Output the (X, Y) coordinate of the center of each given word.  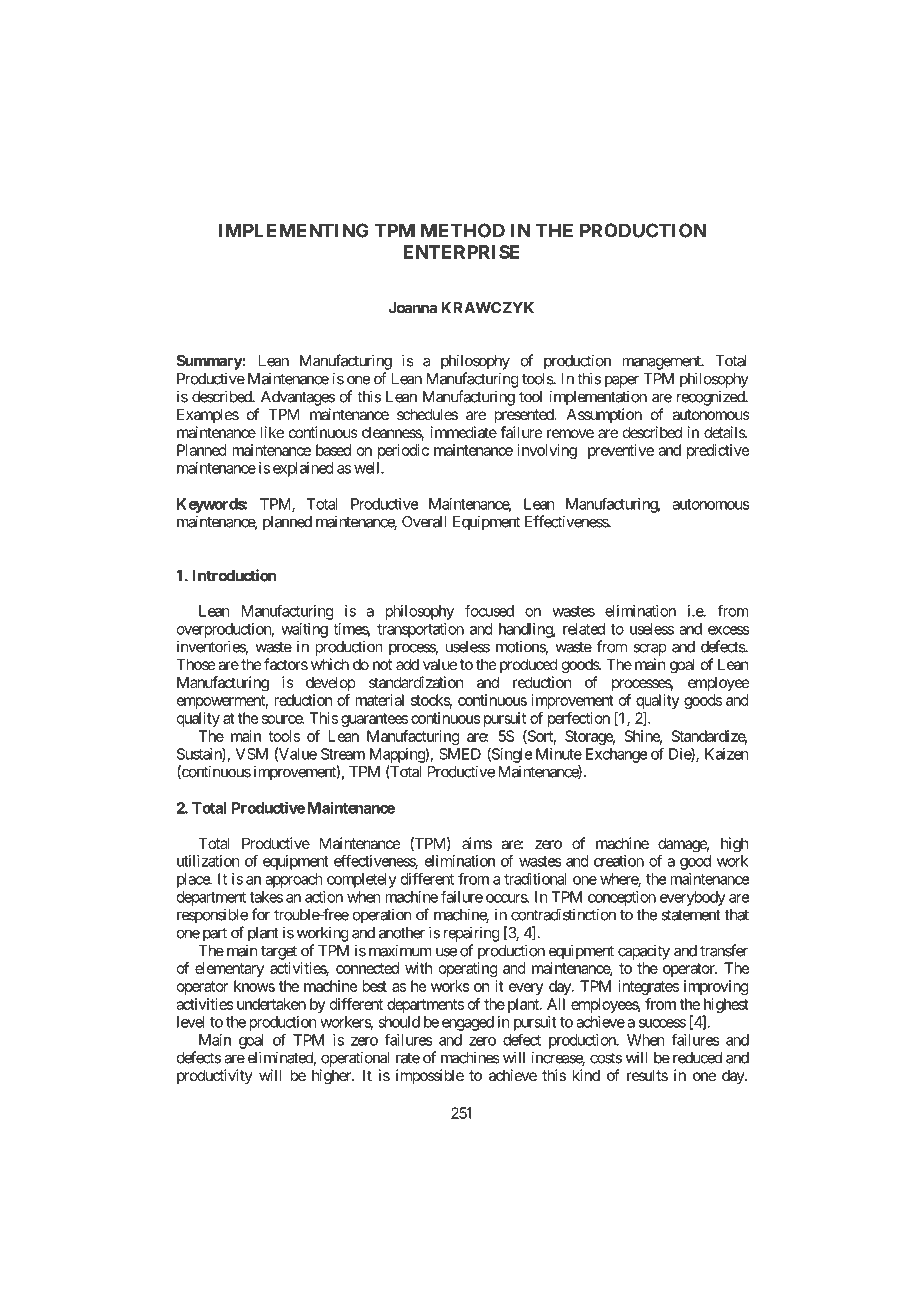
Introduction (234, 575)
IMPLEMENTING (293, 230)
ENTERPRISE (461, 252)
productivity (215, 1076)
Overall (424, 522)
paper (622, 381)
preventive (621, 451)
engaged (468, 1023)
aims (477, 843)
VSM (252, 754)
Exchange (616, 755)
